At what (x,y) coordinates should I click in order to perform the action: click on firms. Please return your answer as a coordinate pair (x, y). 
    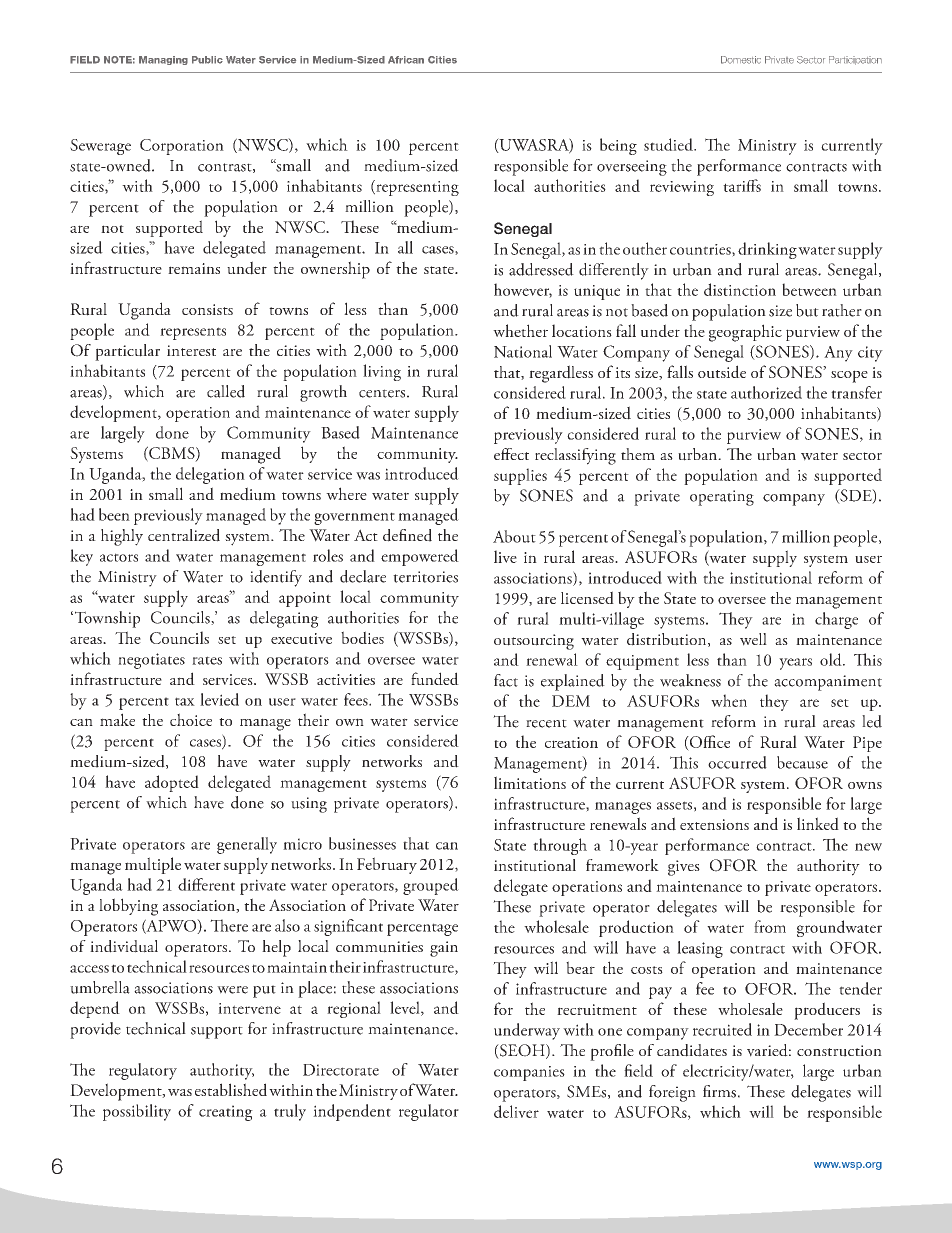
    Looking at the image, I should click on (719, 1091).
